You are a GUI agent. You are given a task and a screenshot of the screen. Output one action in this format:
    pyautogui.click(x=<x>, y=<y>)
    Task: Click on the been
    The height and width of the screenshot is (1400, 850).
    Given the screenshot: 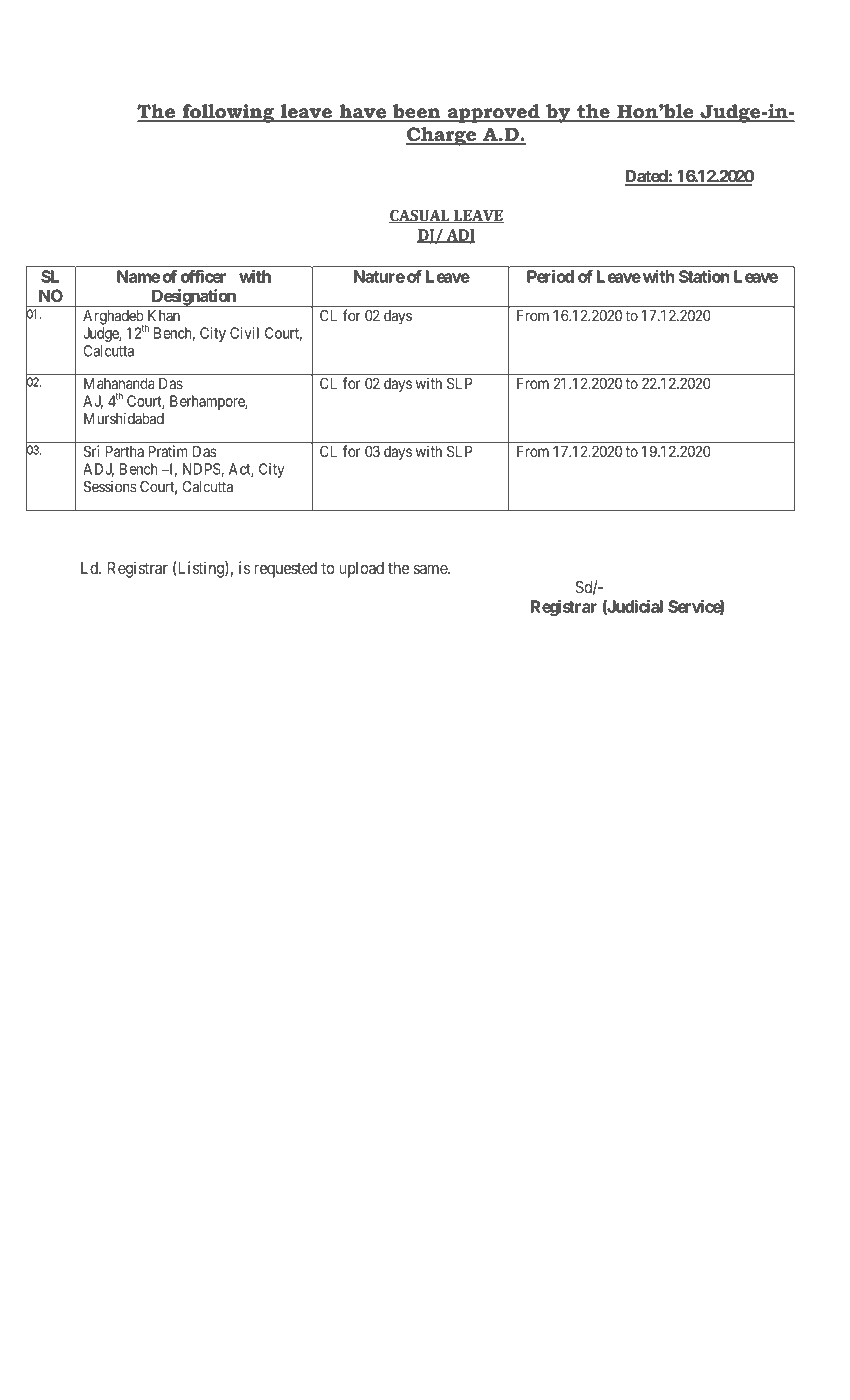 What is the action you would take?
    pyautogui.click(x=417, y=112)
